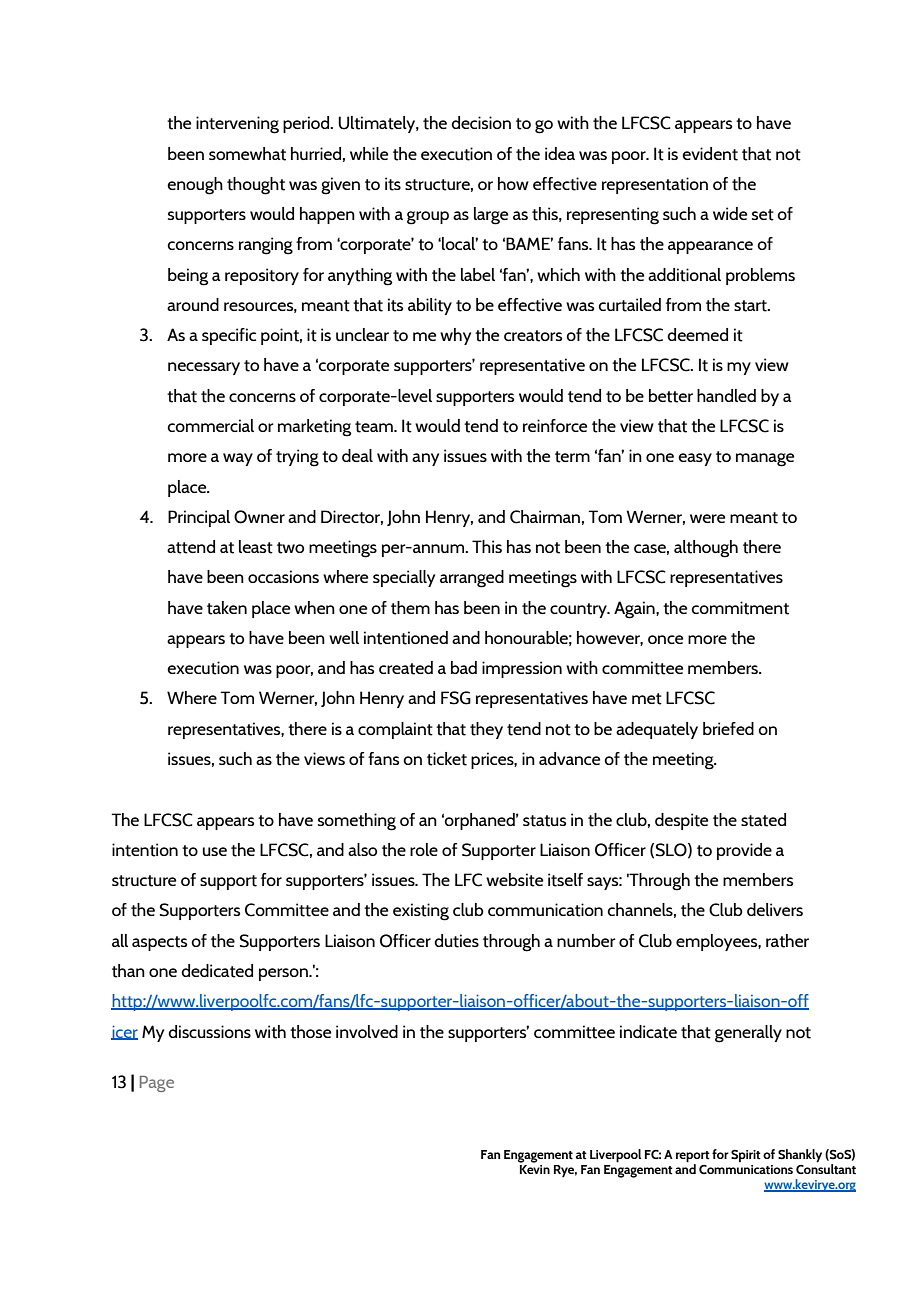  I want to click on Page, so click(157, 1084).
